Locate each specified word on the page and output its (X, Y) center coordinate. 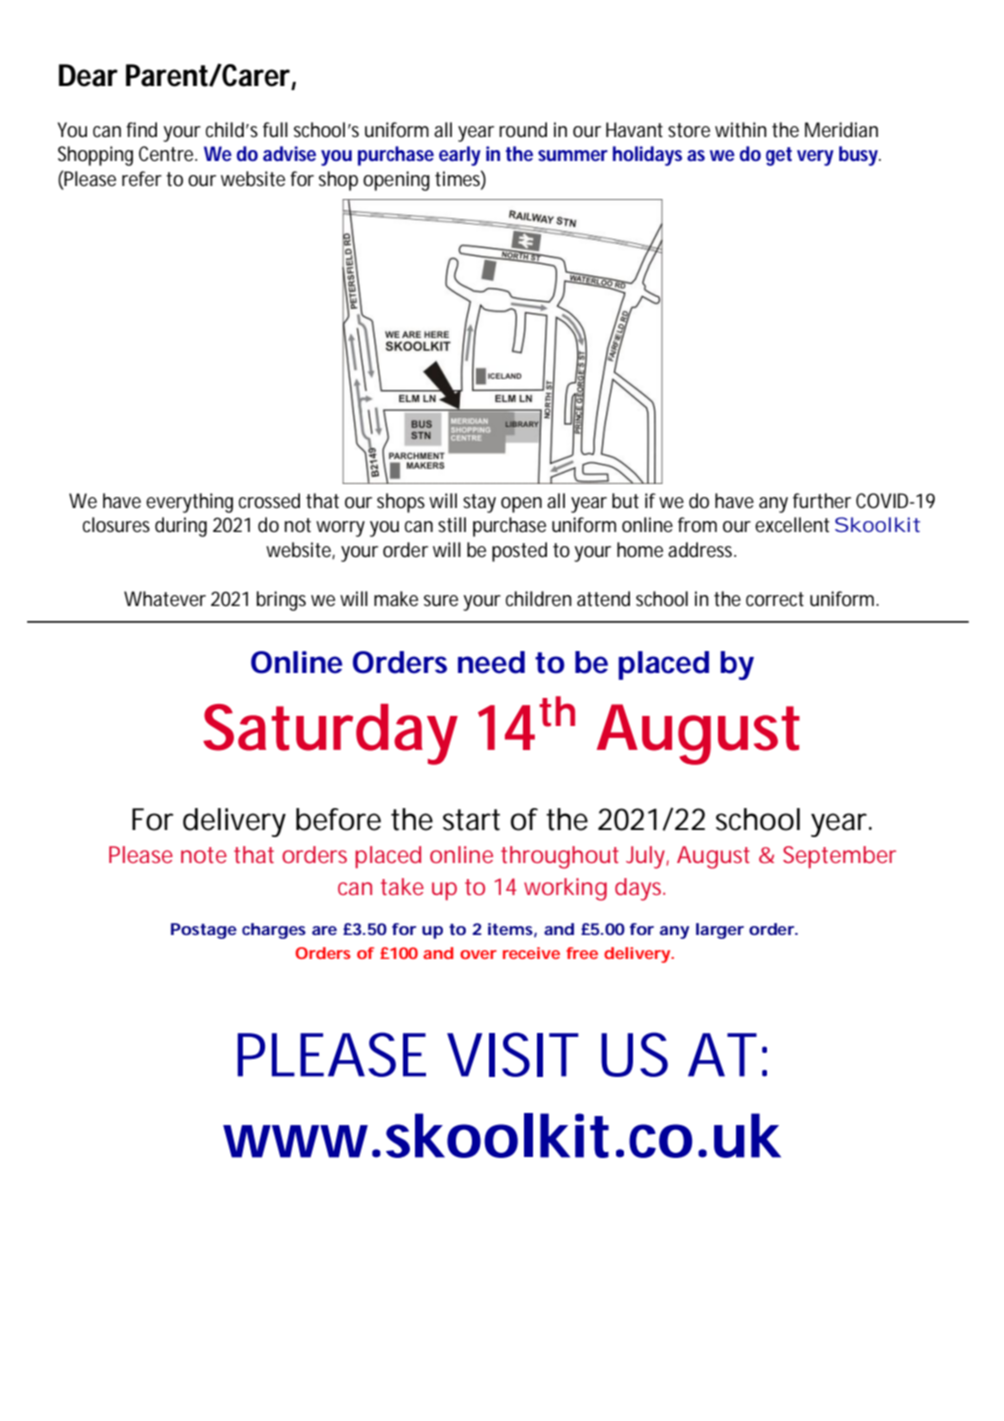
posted (519, 552)
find (141, 130)
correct (775, 599)
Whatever (165, 598)
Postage (204, 931)
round (523, 130)
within (741, 130)
